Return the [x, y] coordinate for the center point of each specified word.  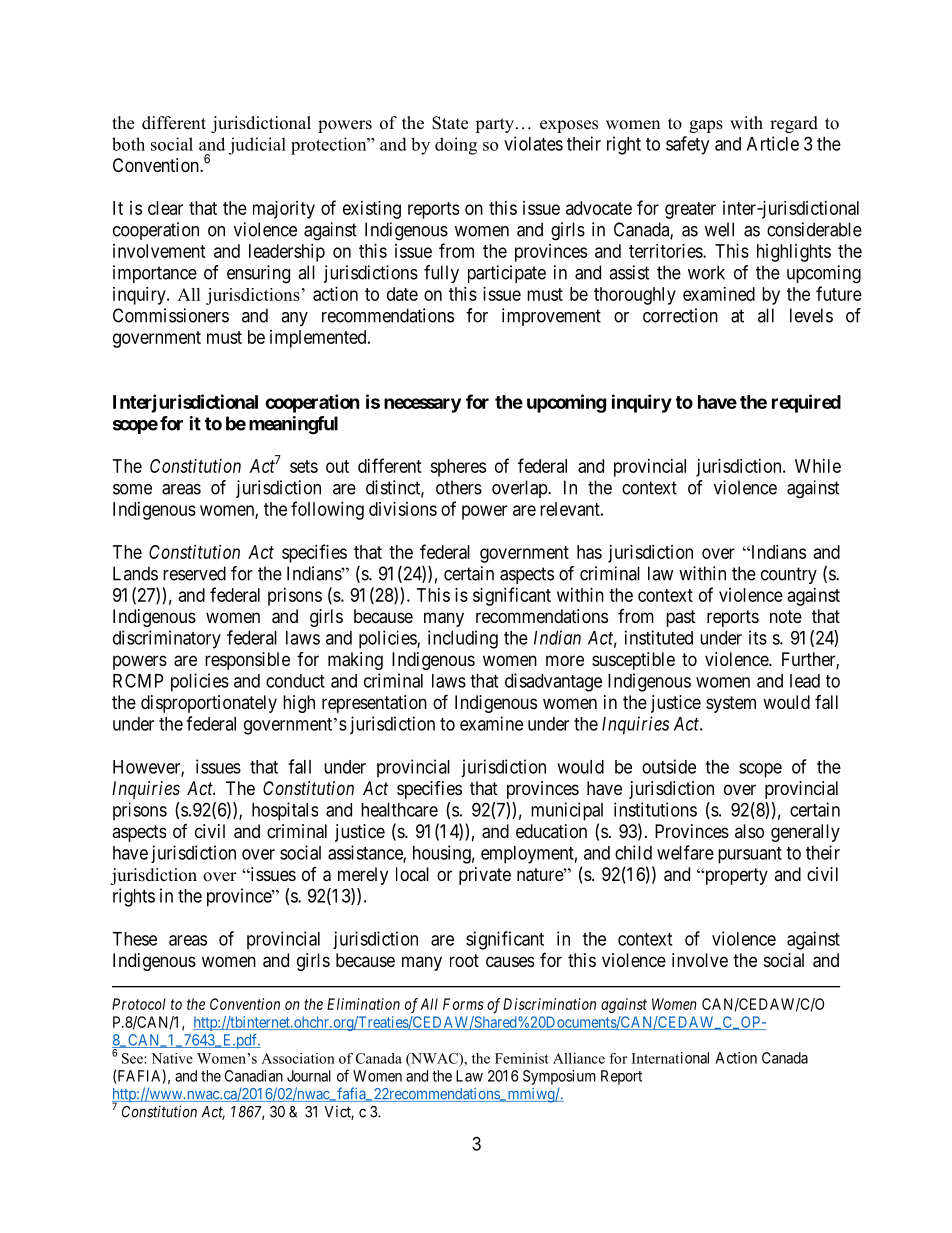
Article [773, 143]
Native [172, 1058]
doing [456, 146]
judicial [257, 146]
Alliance [579, 1058]
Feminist [522, 1058]
